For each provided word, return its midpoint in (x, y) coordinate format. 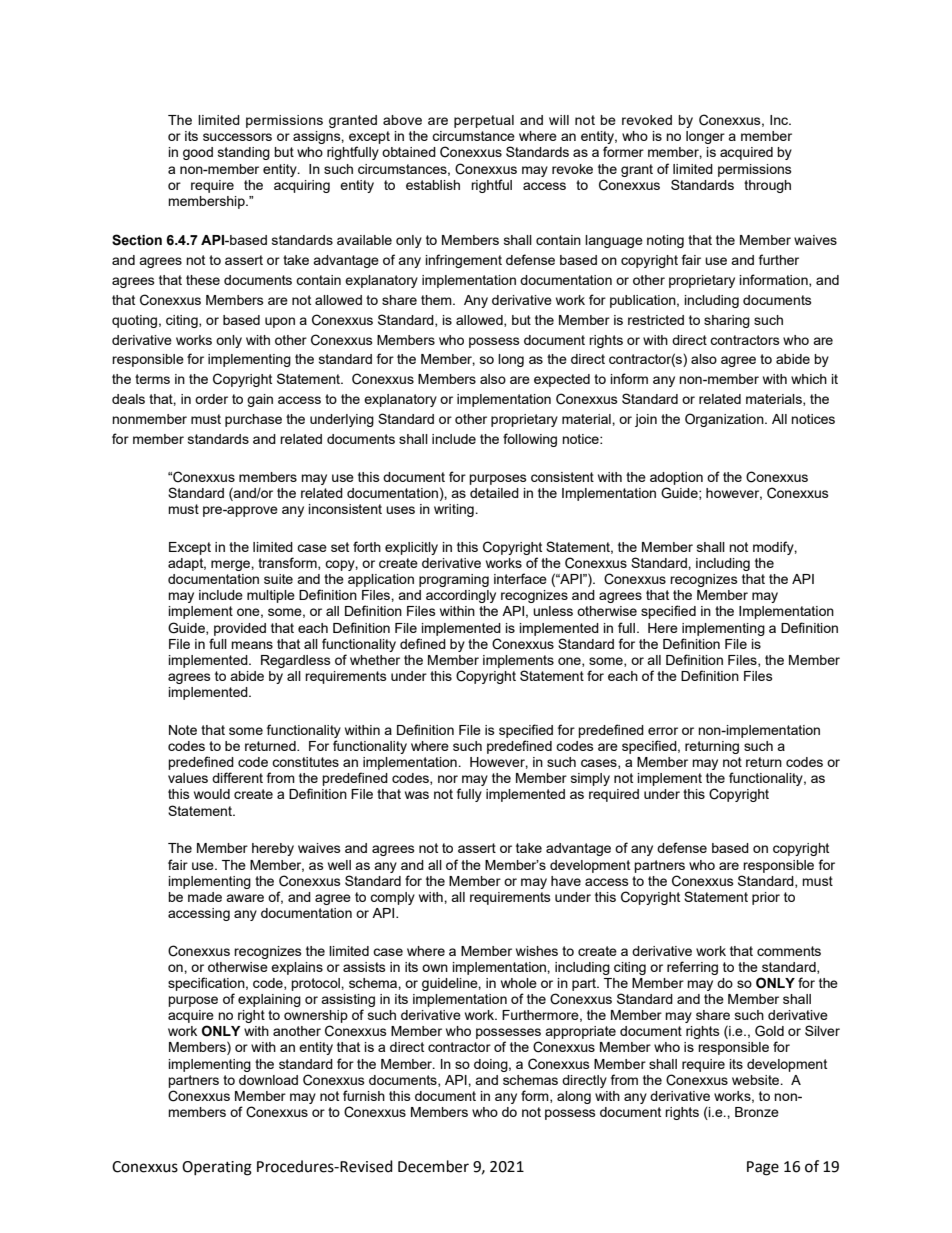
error (663, 731)
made (205, 897)
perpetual (484, 121)
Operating (217, 1168)
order (211, 399)
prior (766, 898)
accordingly (461, 596)
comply (392, 898)
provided (240, 629)
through (767, 186)
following (530, 440)
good (198, 153)
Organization (725, 420)
